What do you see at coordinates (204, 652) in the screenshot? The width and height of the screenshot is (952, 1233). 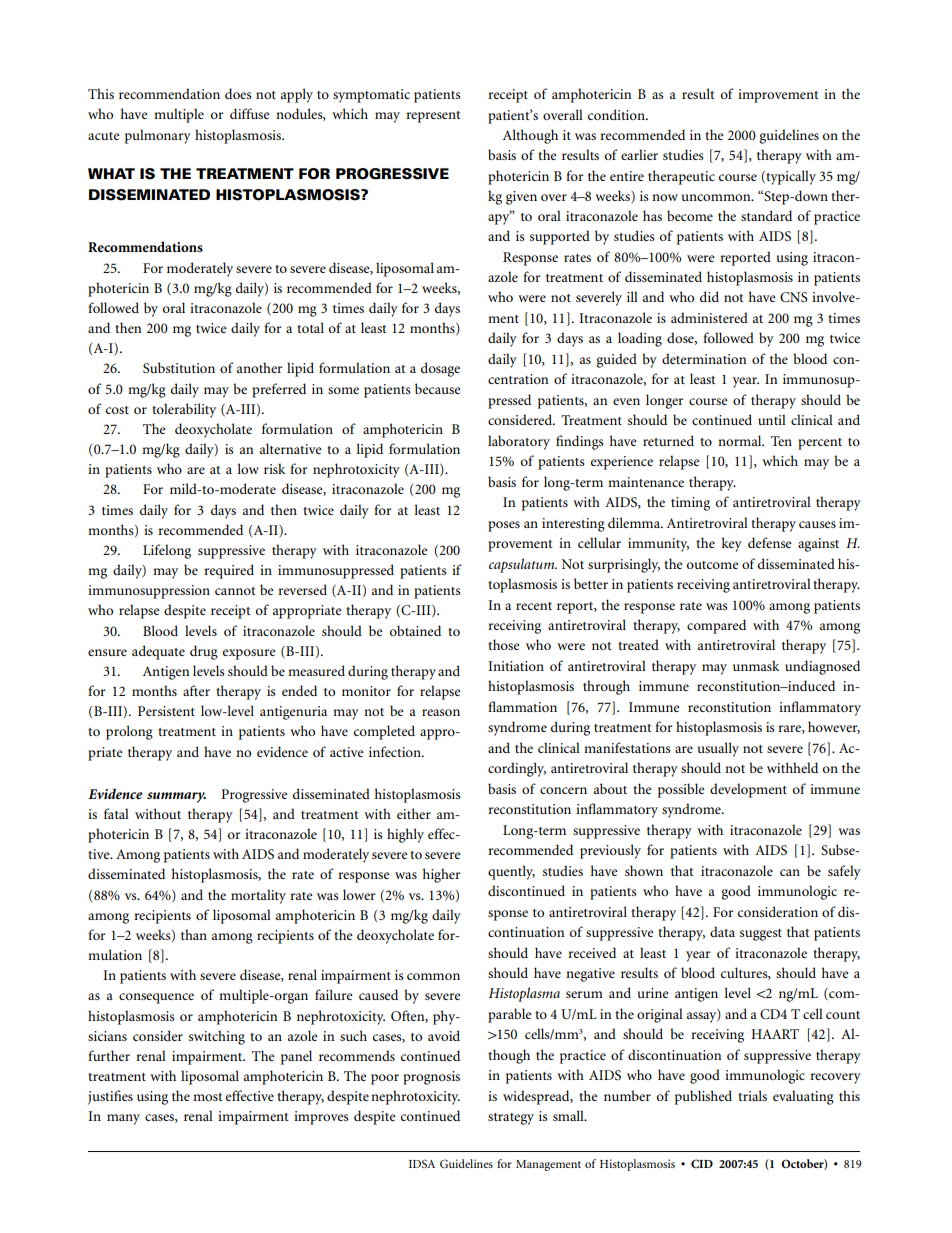 I see `drug` at bounding box center [204, 652].
